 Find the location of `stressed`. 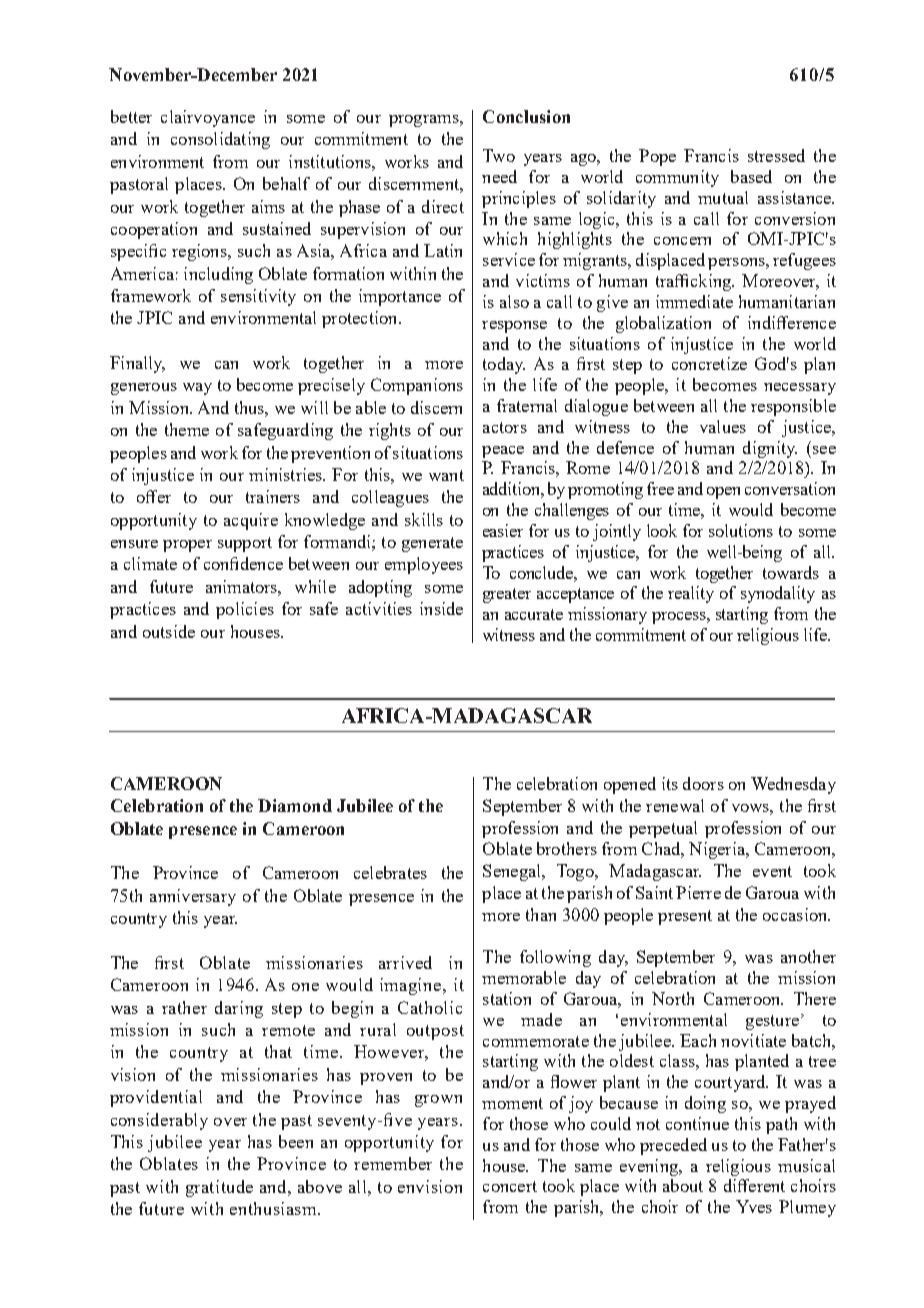

stressed is located at coordinates (776, 155).
